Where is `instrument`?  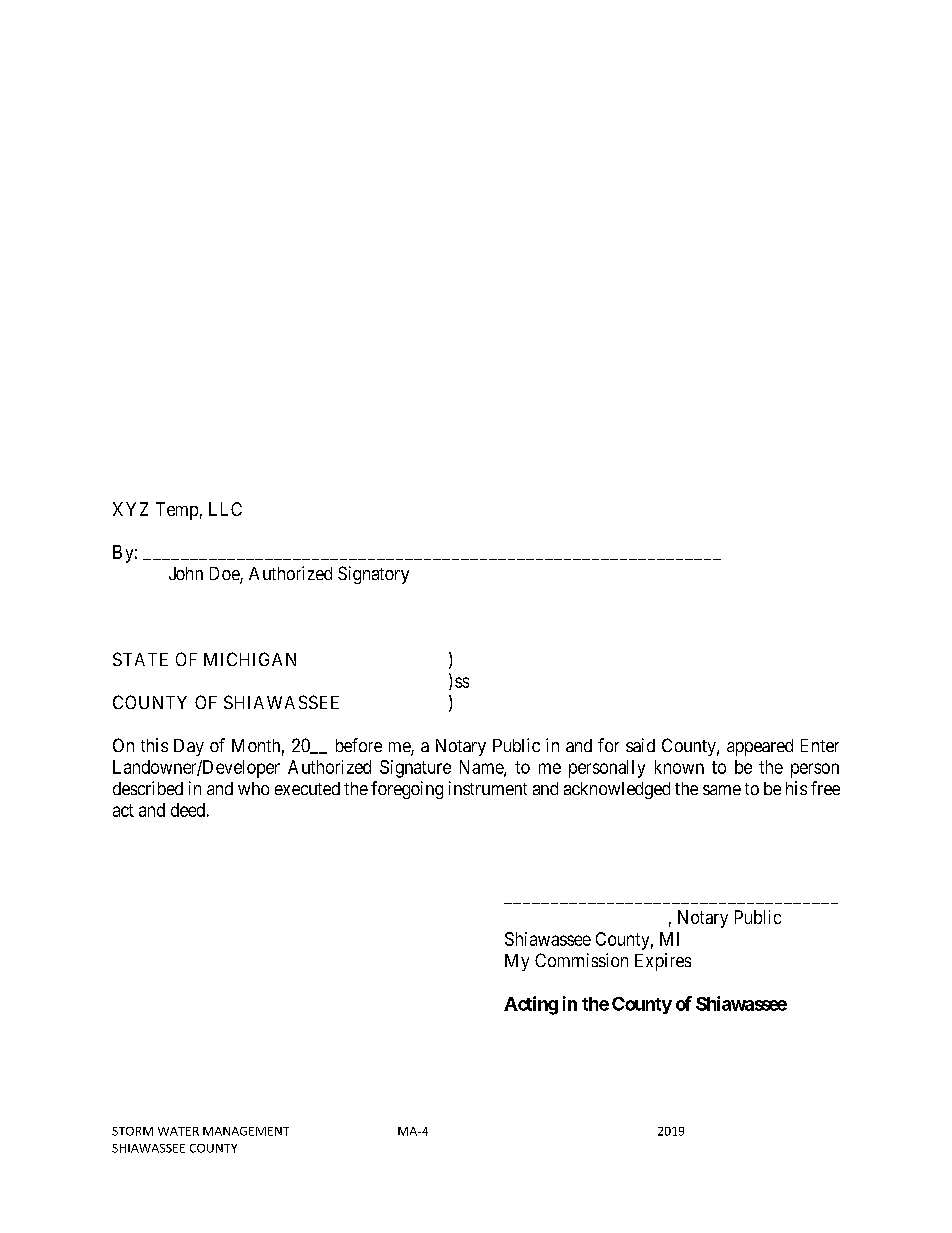 instrument is located at coordinates (488, 788).
